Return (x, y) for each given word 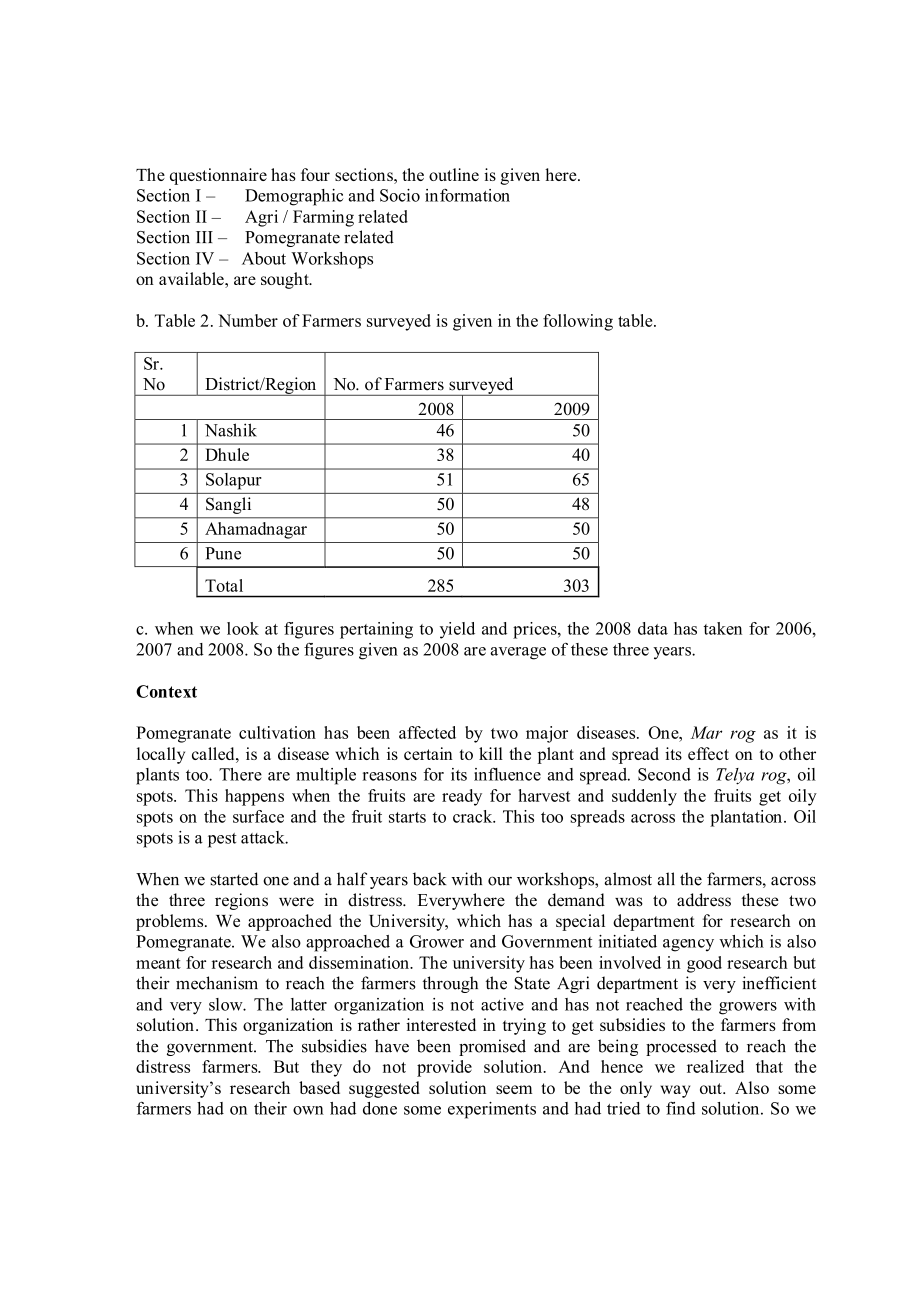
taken (723, 628)
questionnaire (218, 176)
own (308, 1110)
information (467, 195)
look (243, 628)
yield (457, 630)
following (578, 322)
